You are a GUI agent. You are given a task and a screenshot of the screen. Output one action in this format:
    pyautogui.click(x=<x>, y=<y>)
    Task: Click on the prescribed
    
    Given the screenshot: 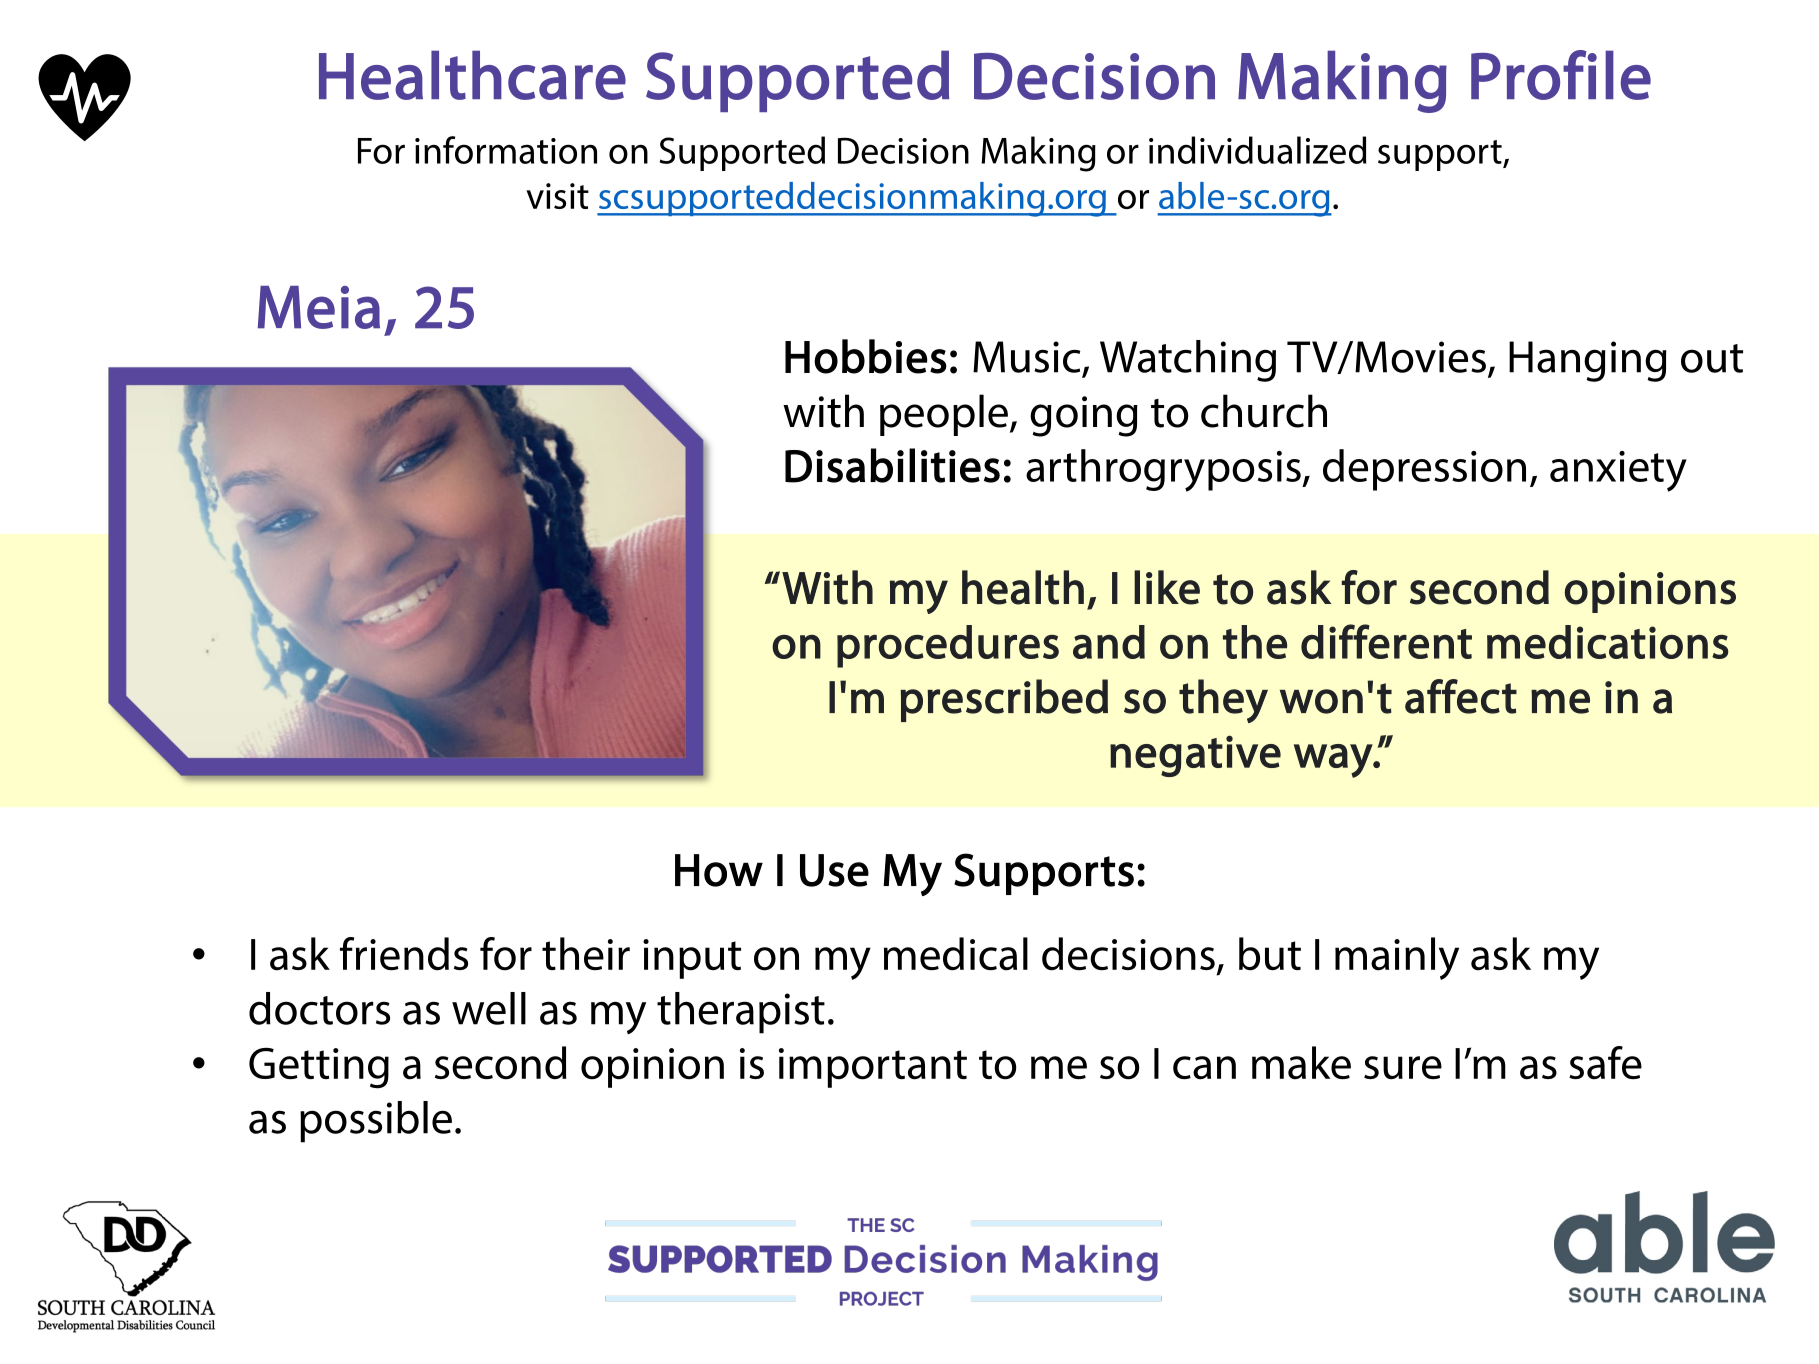 What is the action you would take?
    pyautogui.click(x=1004, y=700)
